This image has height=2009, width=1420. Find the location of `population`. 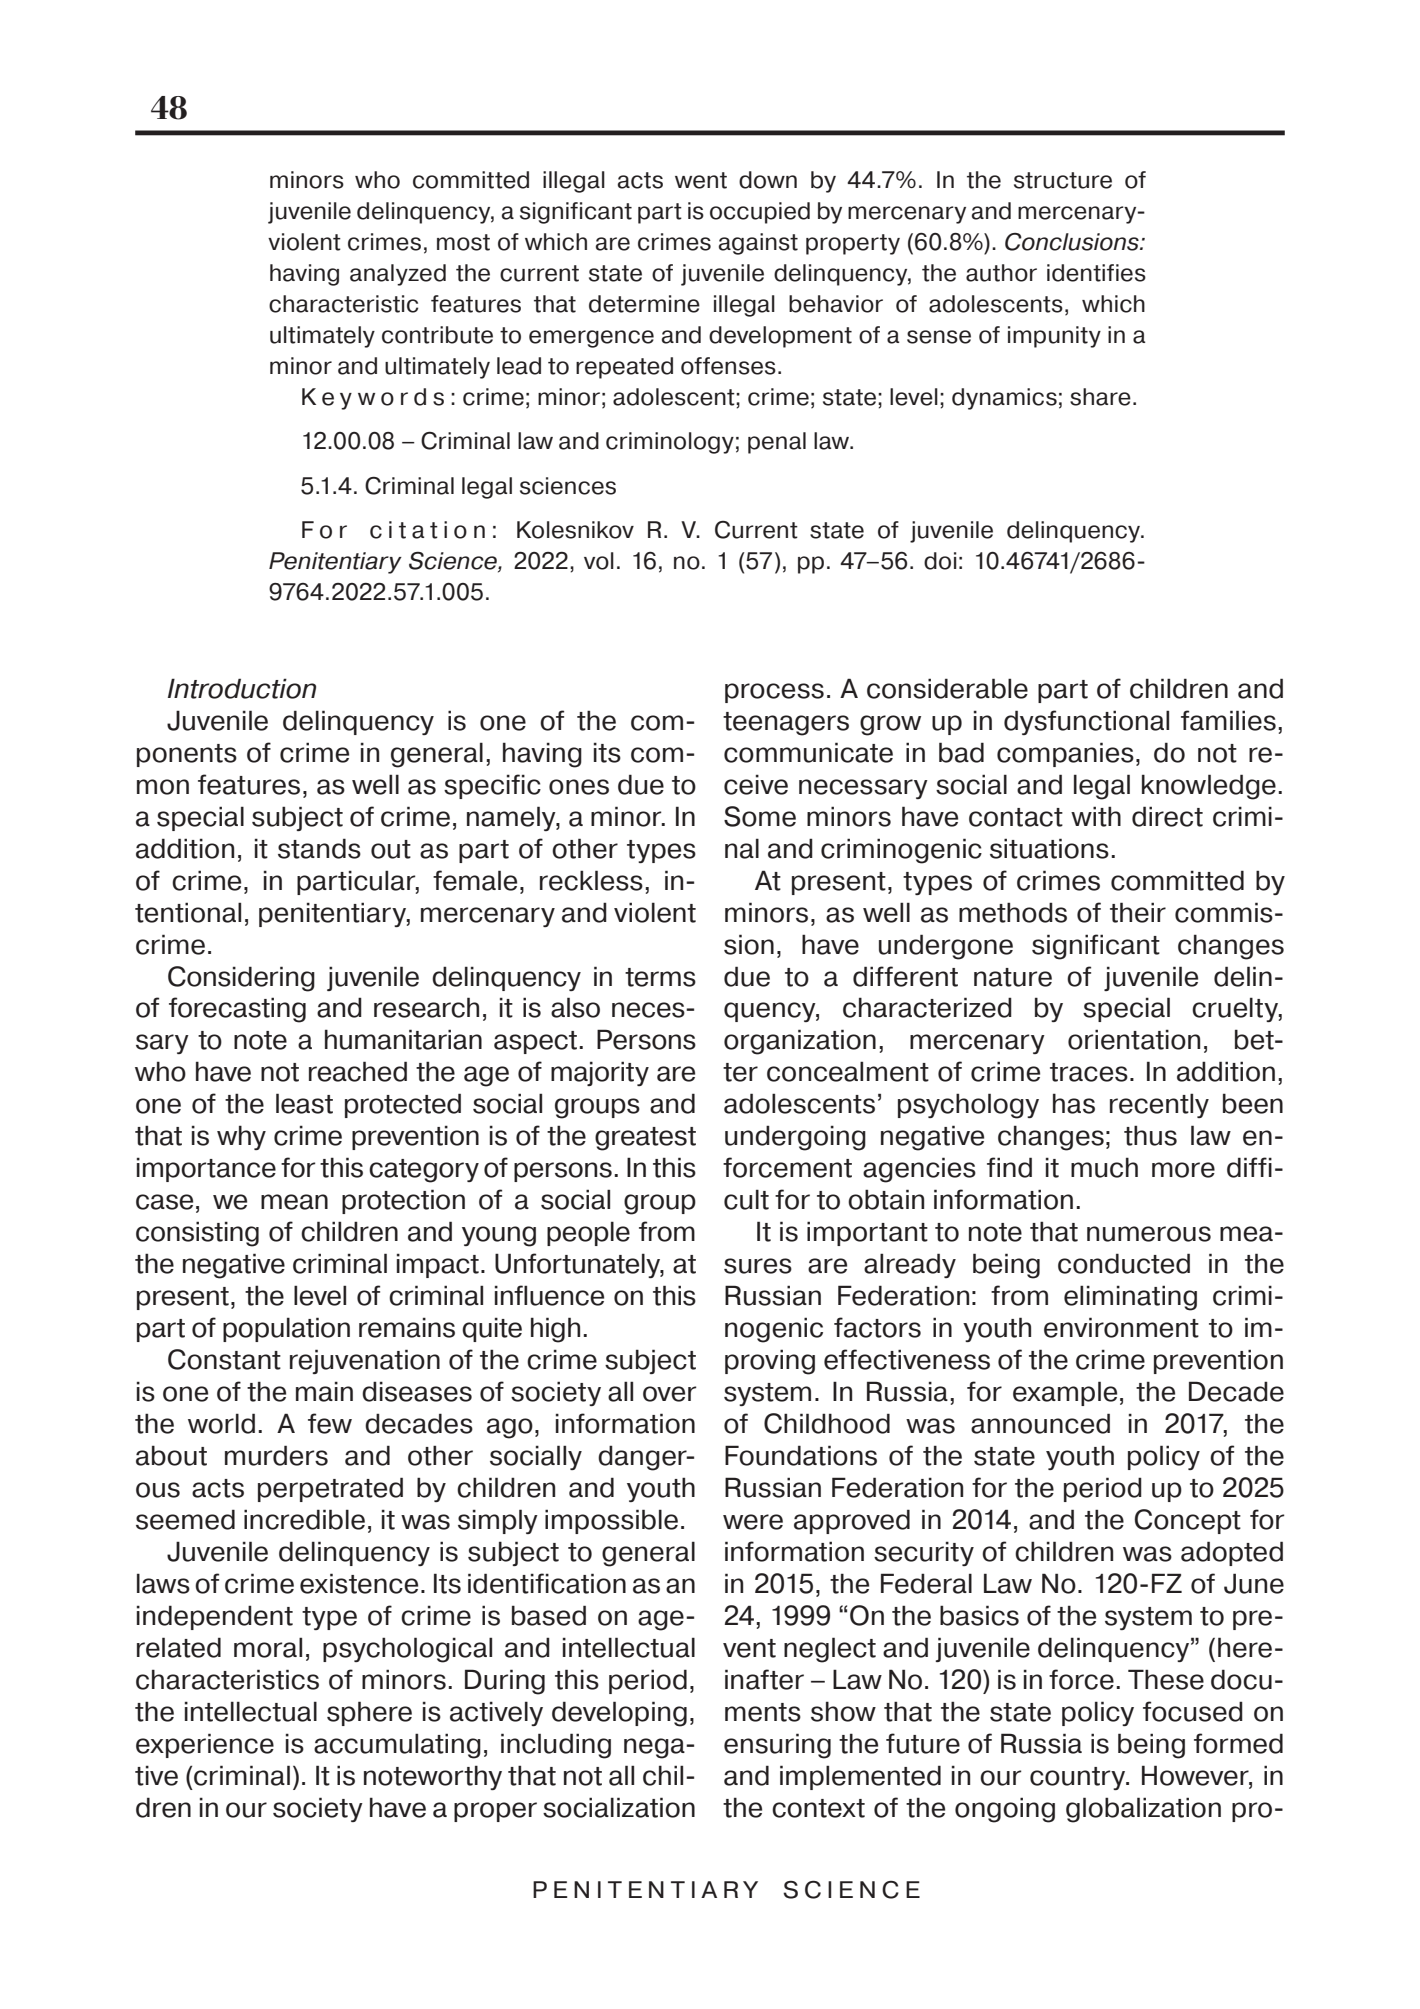

population is located at coordinates (286, 1329).
